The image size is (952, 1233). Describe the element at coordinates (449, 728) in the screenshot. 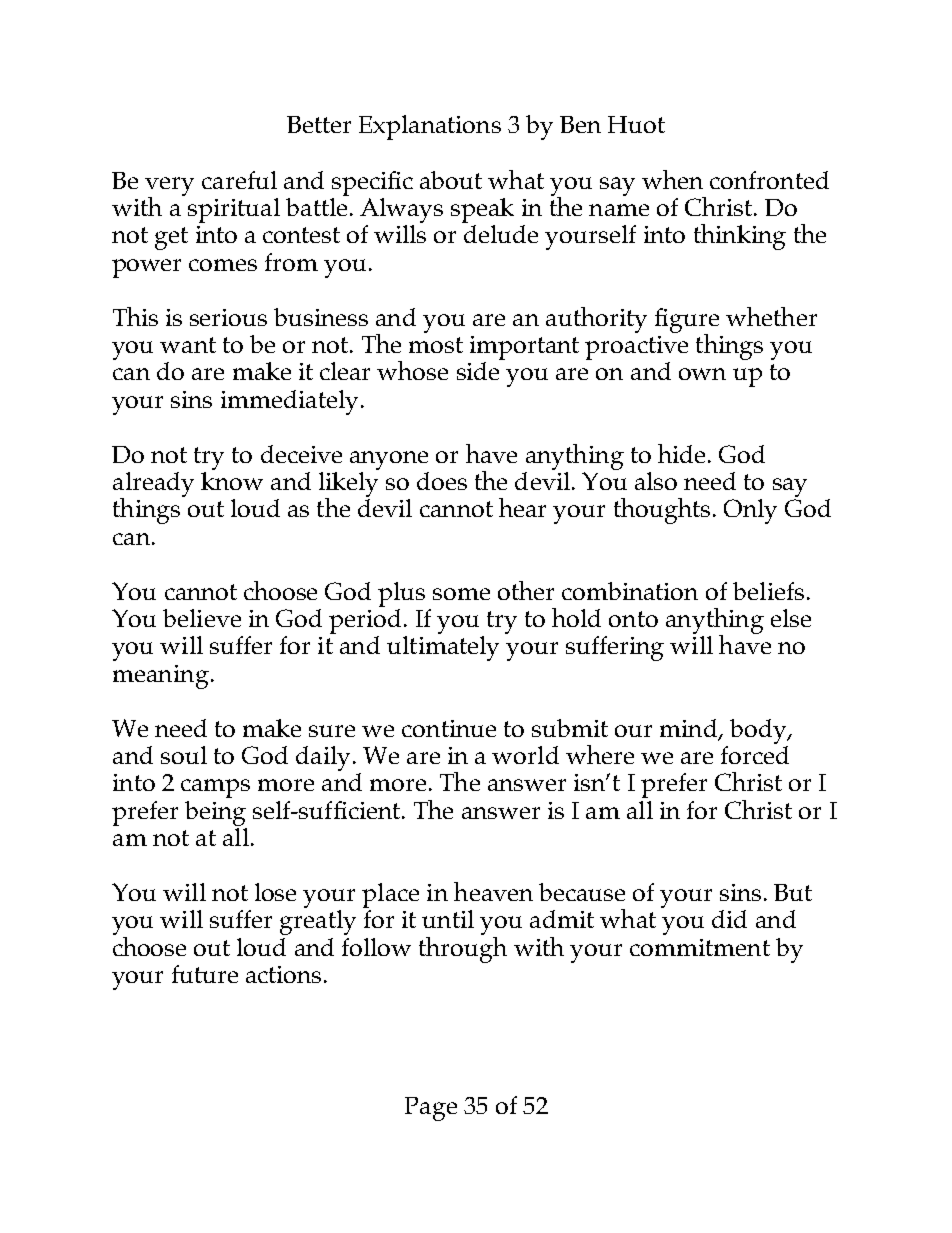

I see `continue` at that location.
